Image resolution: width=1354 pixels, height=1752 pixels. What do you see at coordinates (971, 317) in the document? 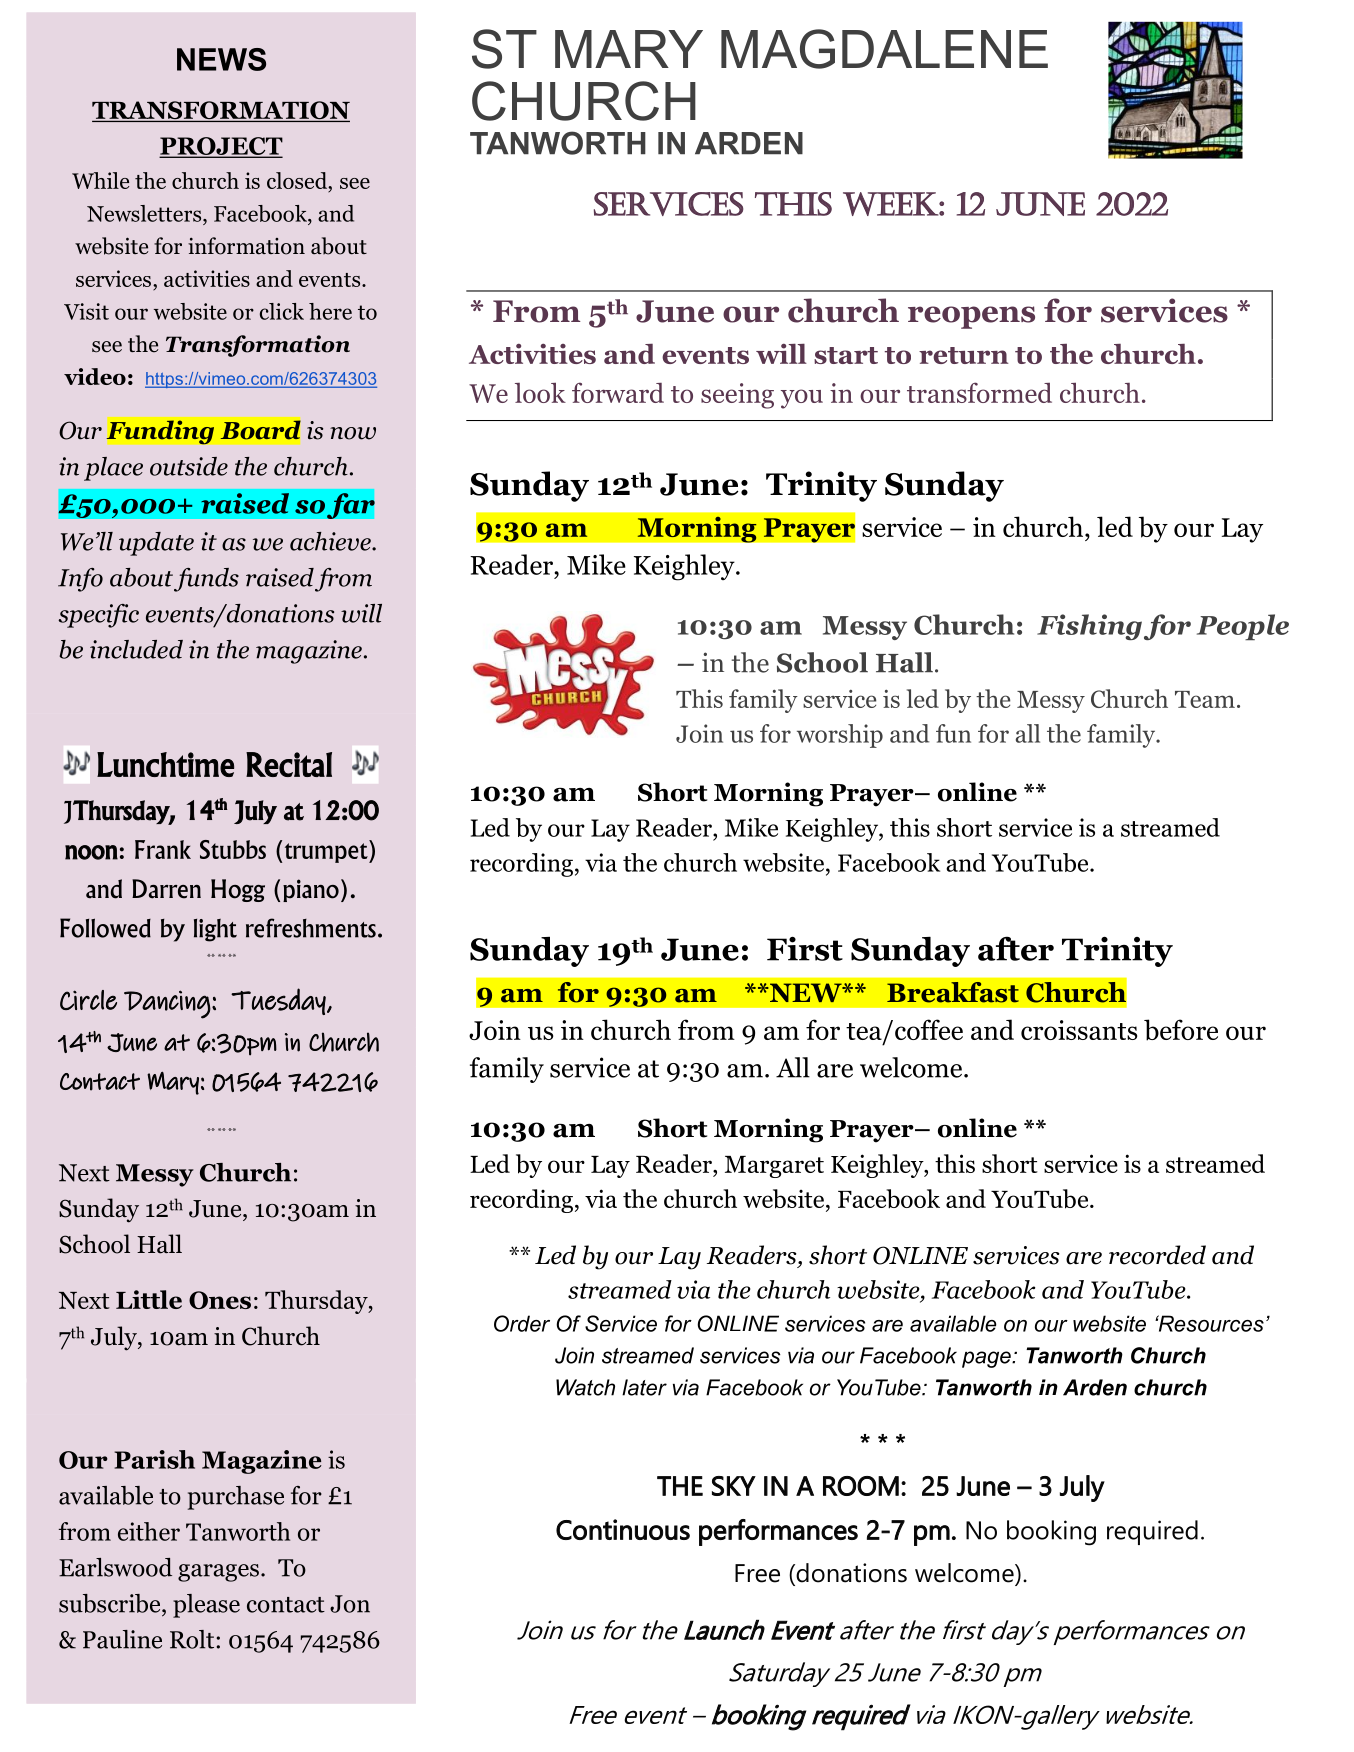
I see `reopens` at bounding box center [971, 317].
